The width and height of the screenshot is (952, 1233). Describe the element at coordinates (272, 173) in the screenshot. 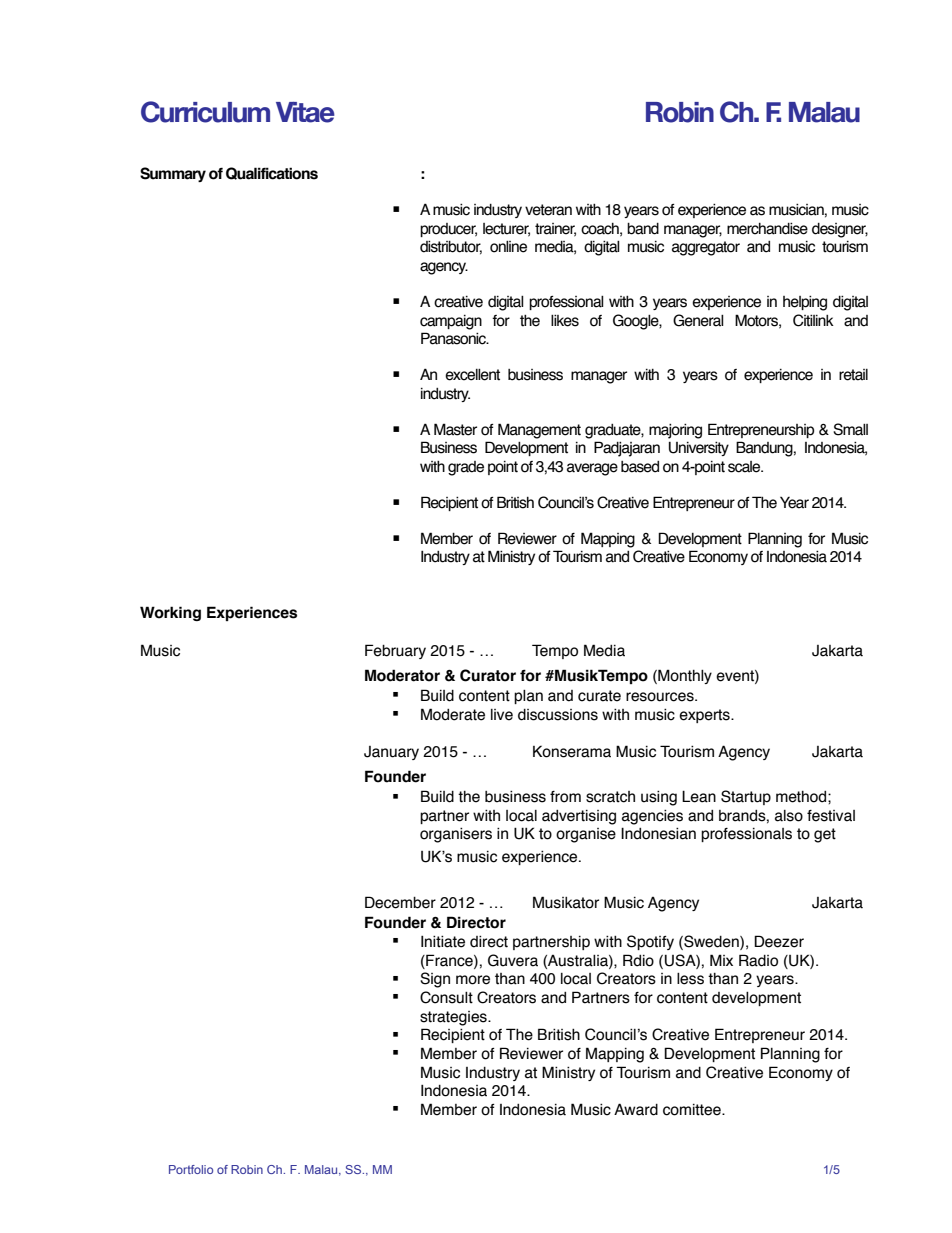

I see `Qualifications` at that location.
